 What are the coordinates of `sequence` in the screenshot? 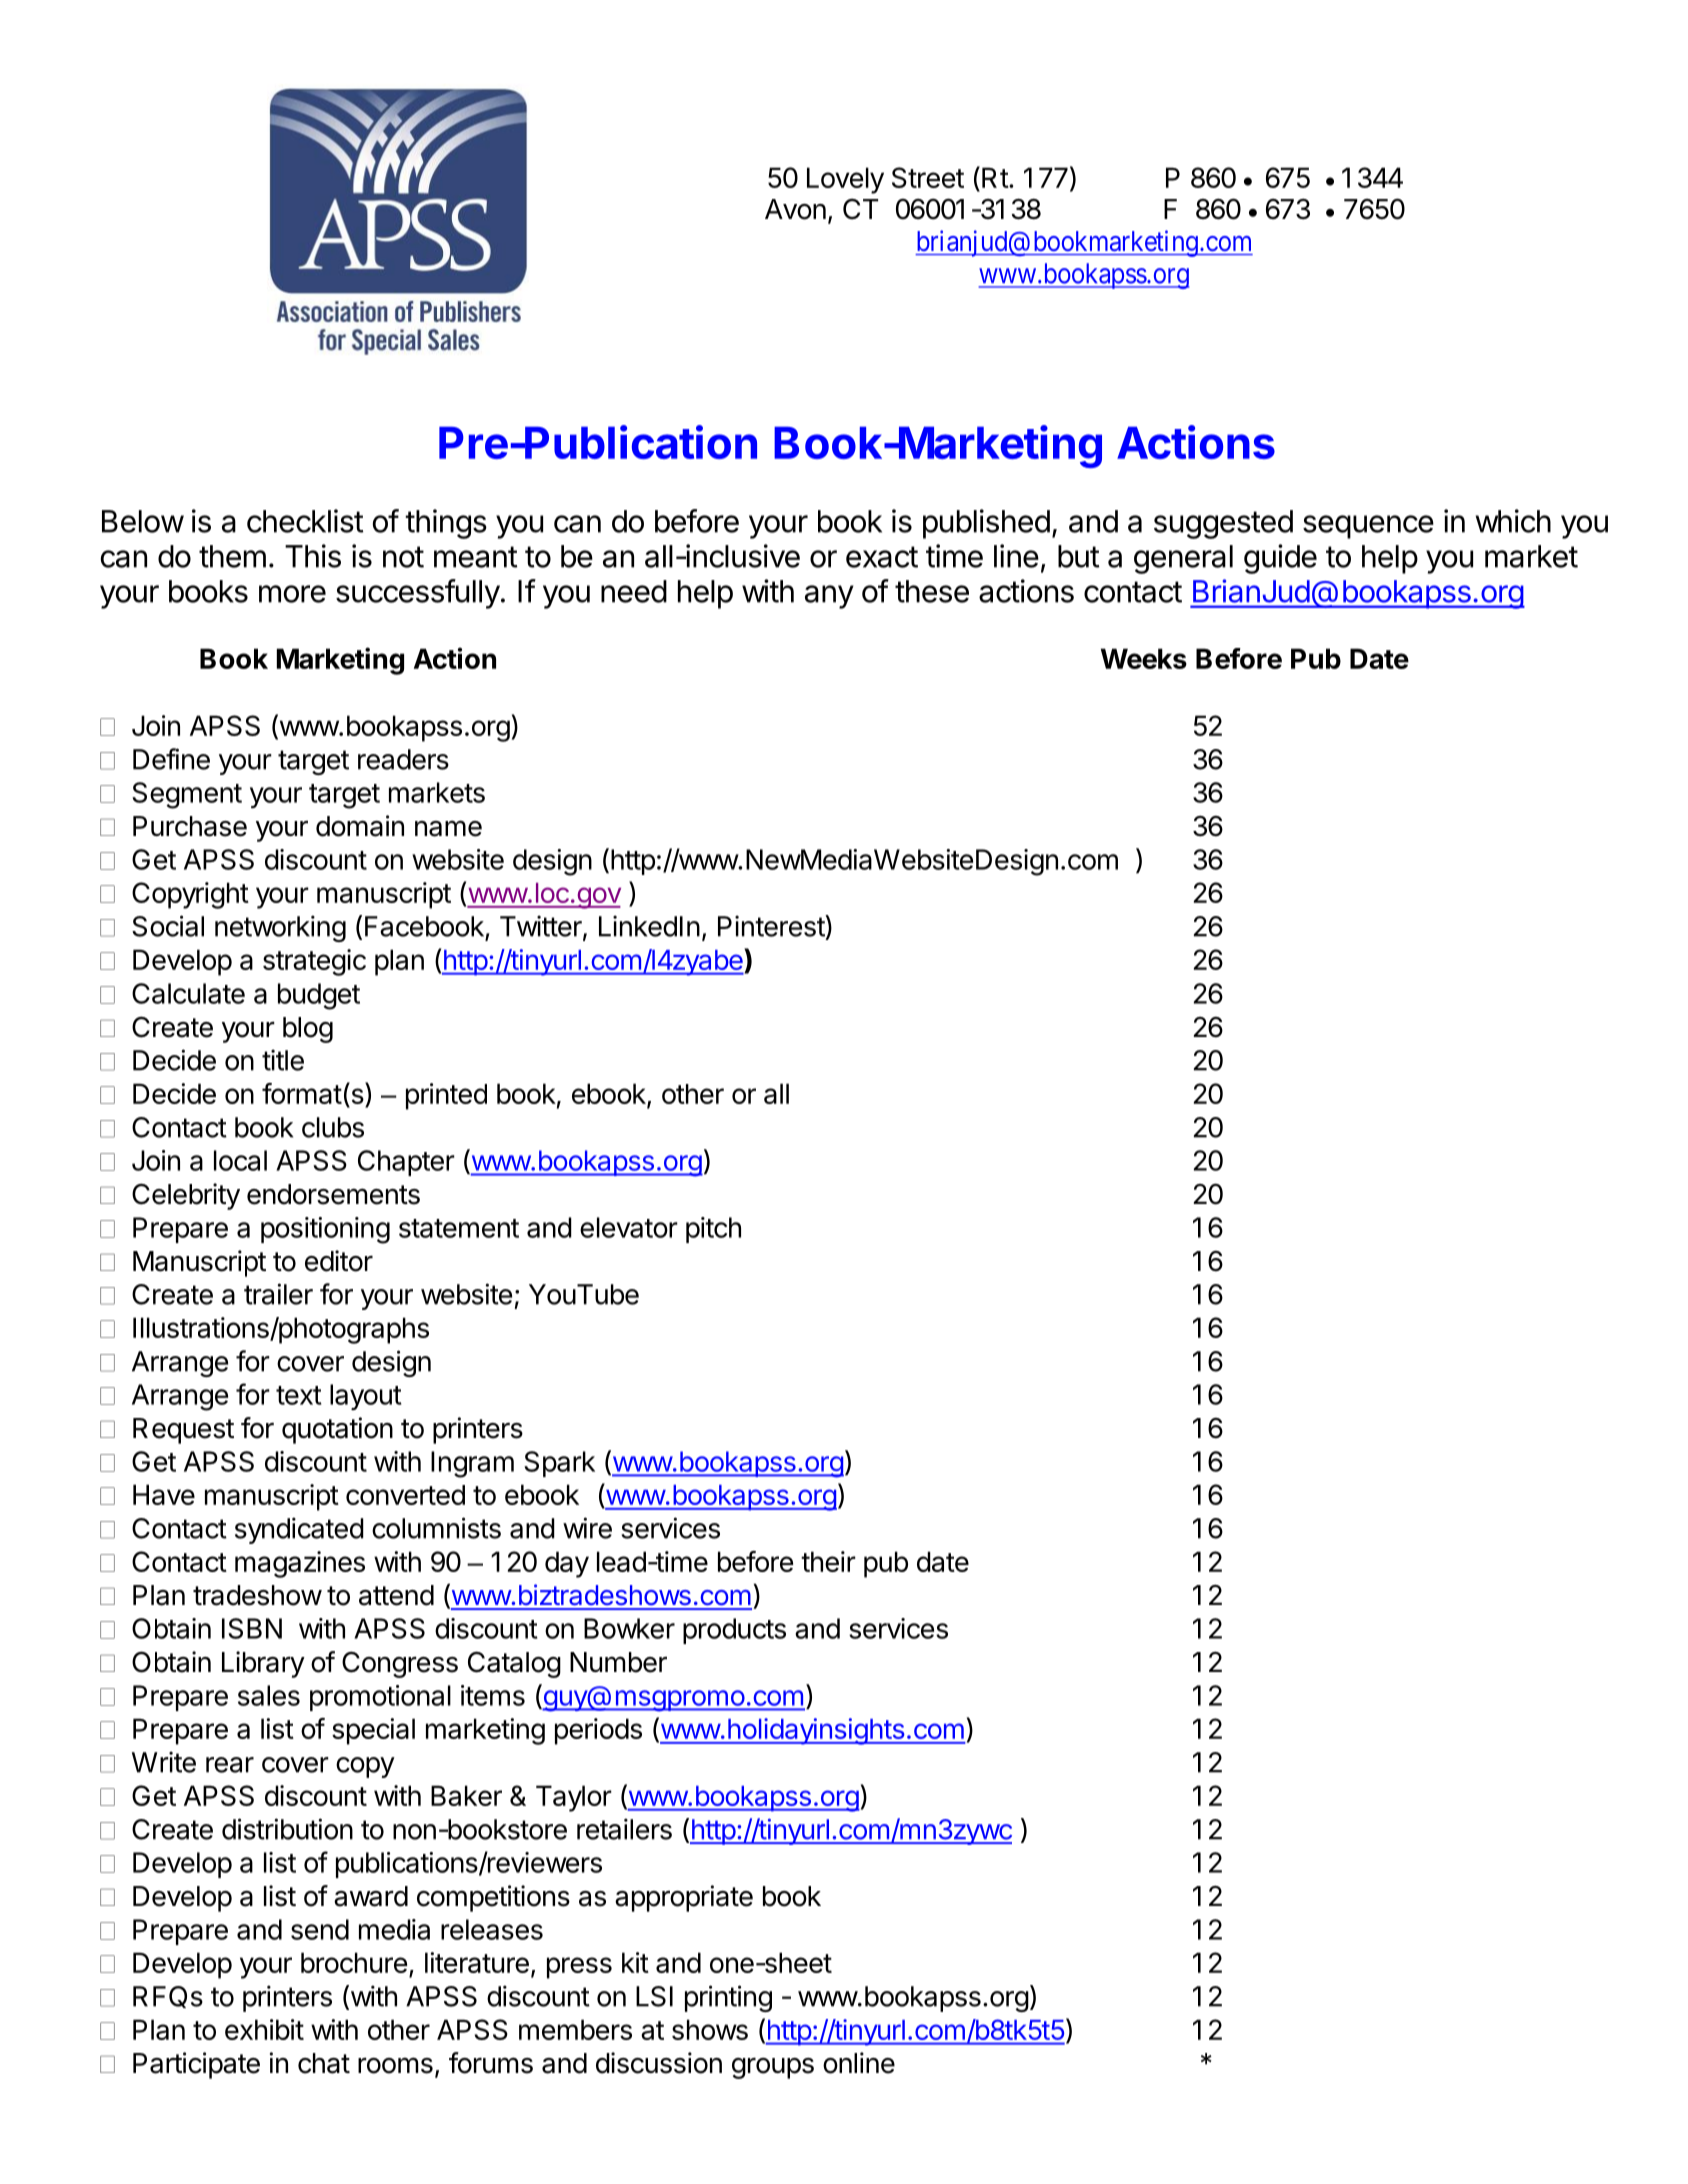 It's located at (1368, 527).
